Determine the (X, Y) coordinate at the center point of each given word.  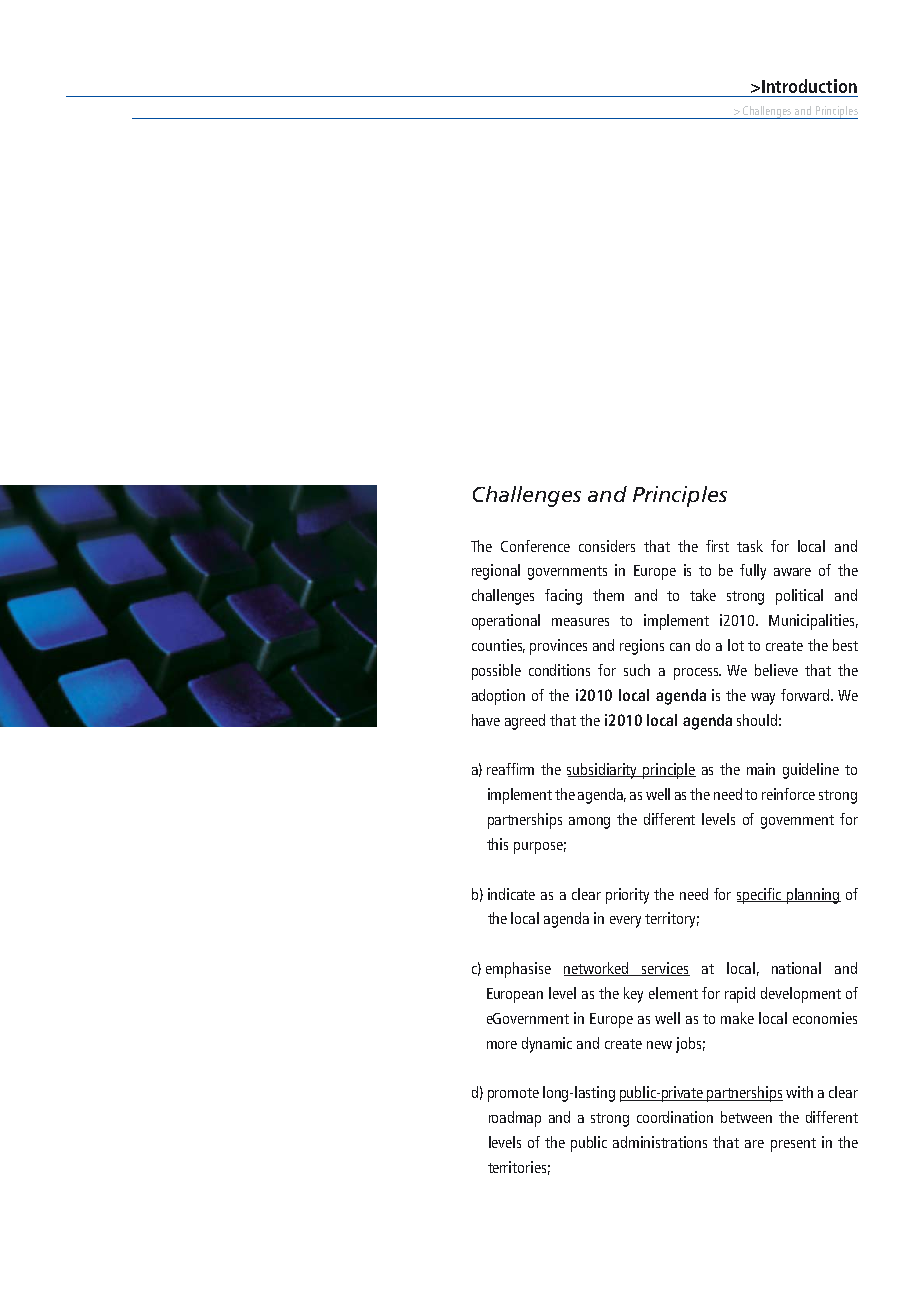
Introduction (809, 86)
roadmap (515, 1119)
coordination (675, 1117)
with (799, 1092)
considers (607, 546)
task (750, 546)
